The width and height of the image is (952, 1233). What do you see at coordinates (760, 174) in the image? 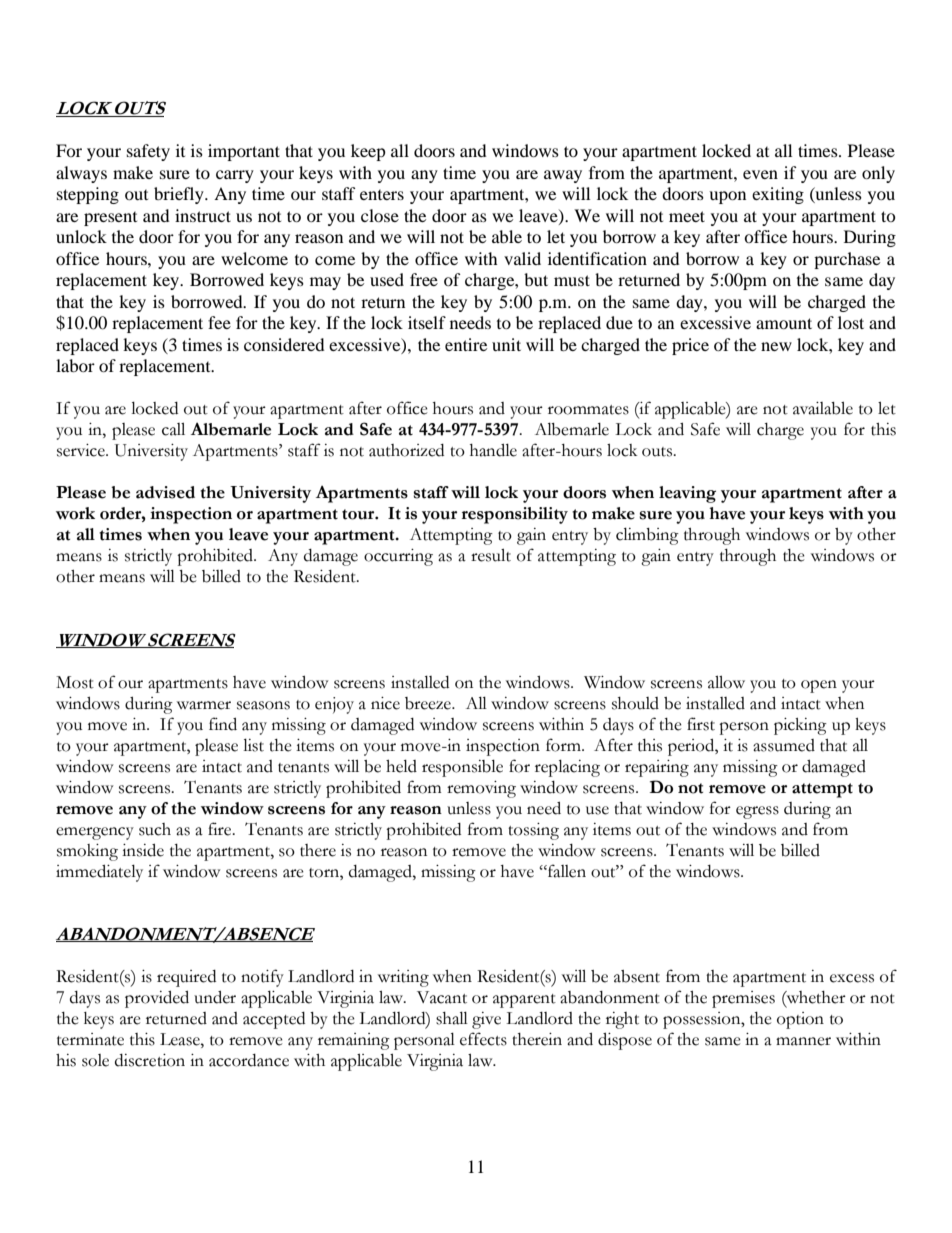
I see `even` at bounding box center [760, 174].
